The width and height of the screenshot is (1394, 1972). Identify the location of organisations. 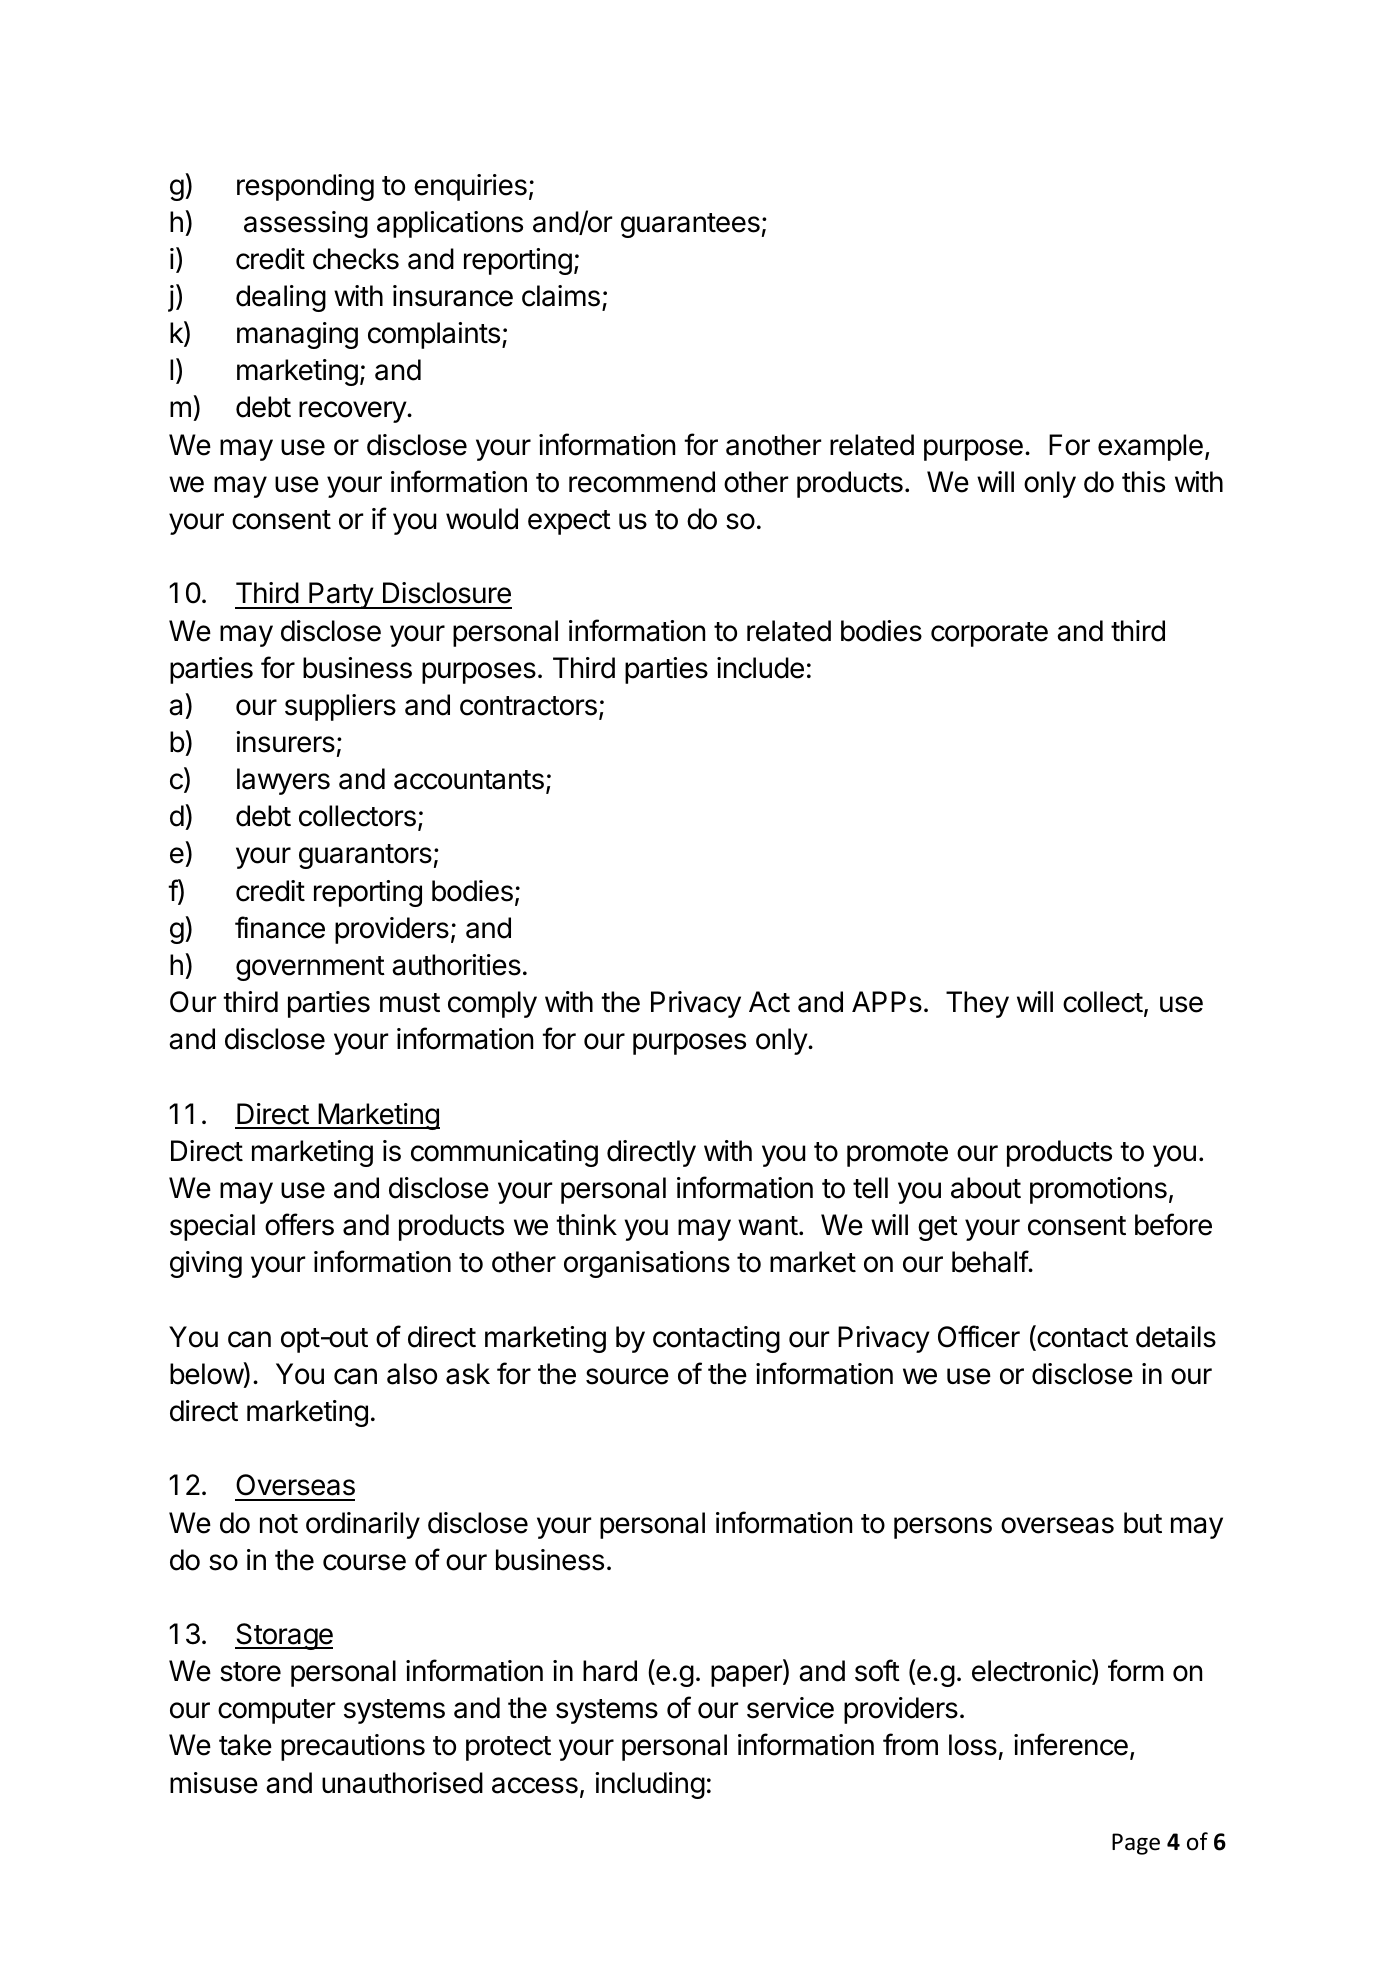
(647, 1264).
